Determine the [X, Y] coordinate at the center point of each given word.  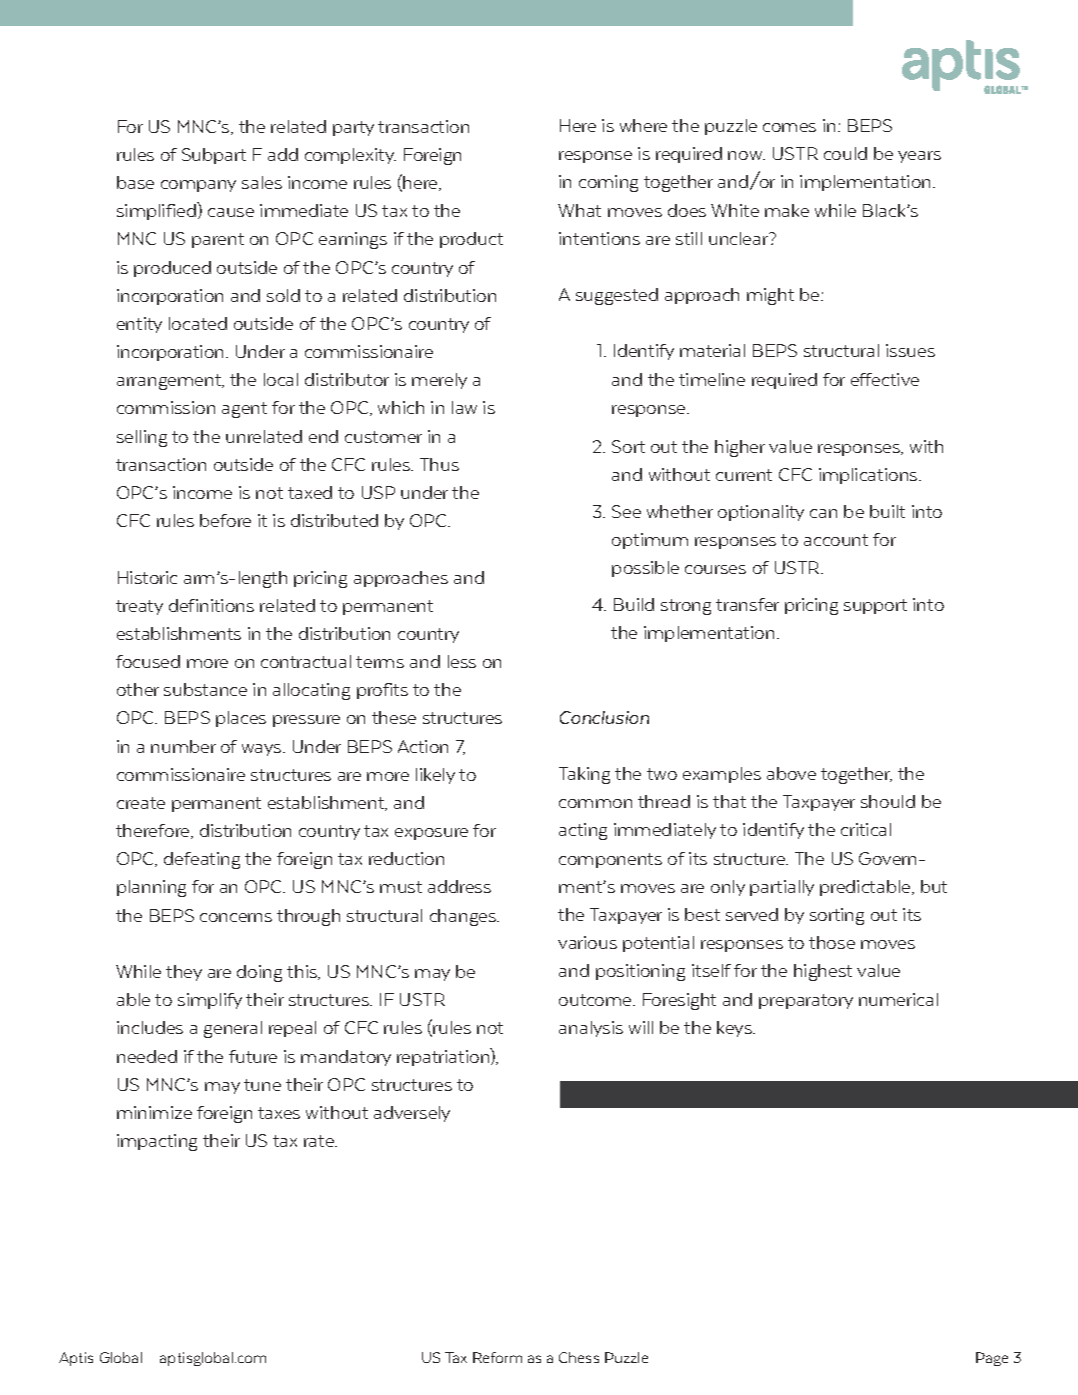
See [626, 511]
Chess [579, 1357]
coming [608, 183]
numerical [898, 999]
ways [263, 750]
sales [262, 182]
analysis [591, 1029]
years [919, 157]
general [233, 1029]
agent [244, 410]
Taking [584, 775]
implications [869, 476]
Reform [497, 1357]
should [888, 801]
